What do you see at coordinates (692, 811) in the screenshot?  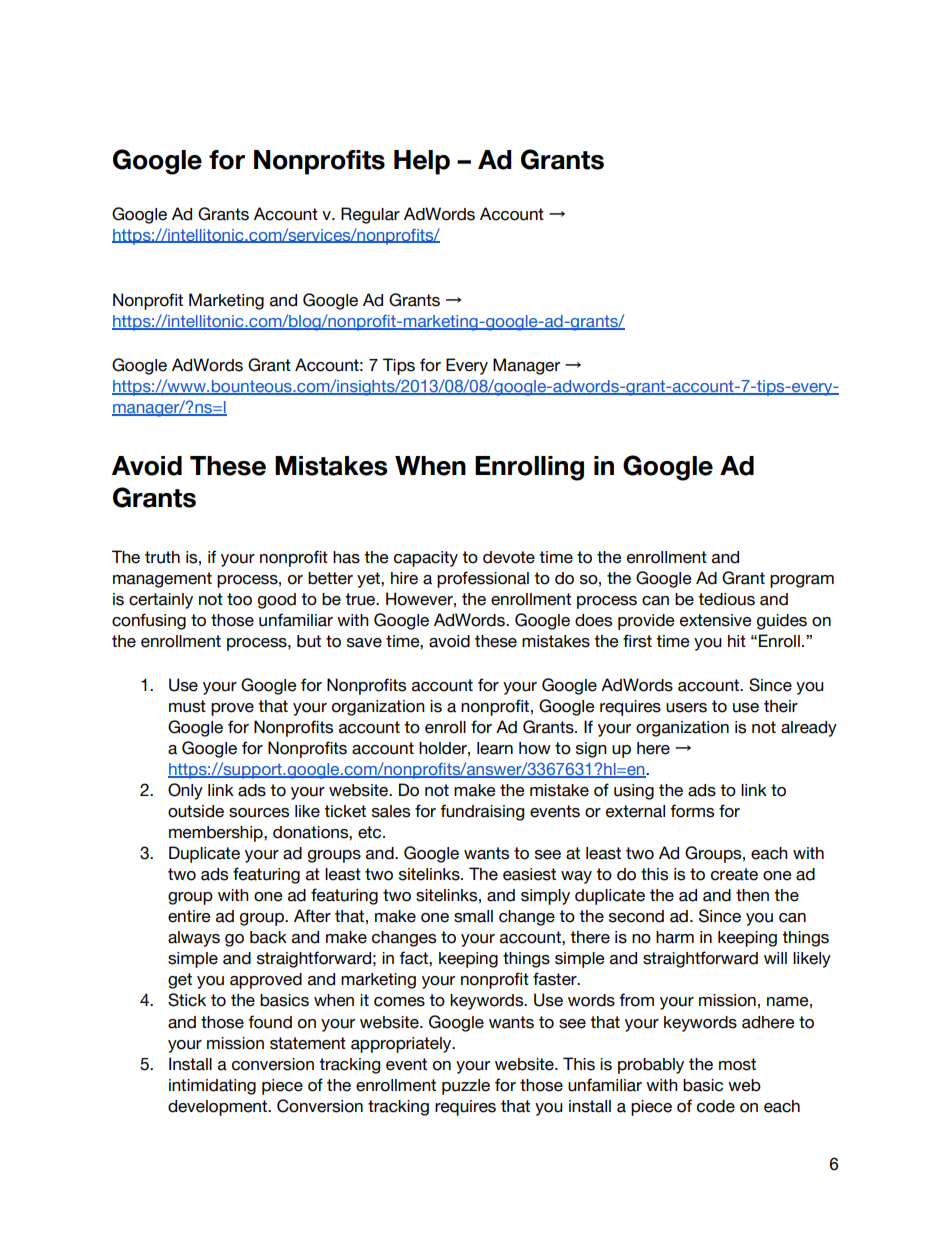 I see `forms` at bounding box center [692, 811].
